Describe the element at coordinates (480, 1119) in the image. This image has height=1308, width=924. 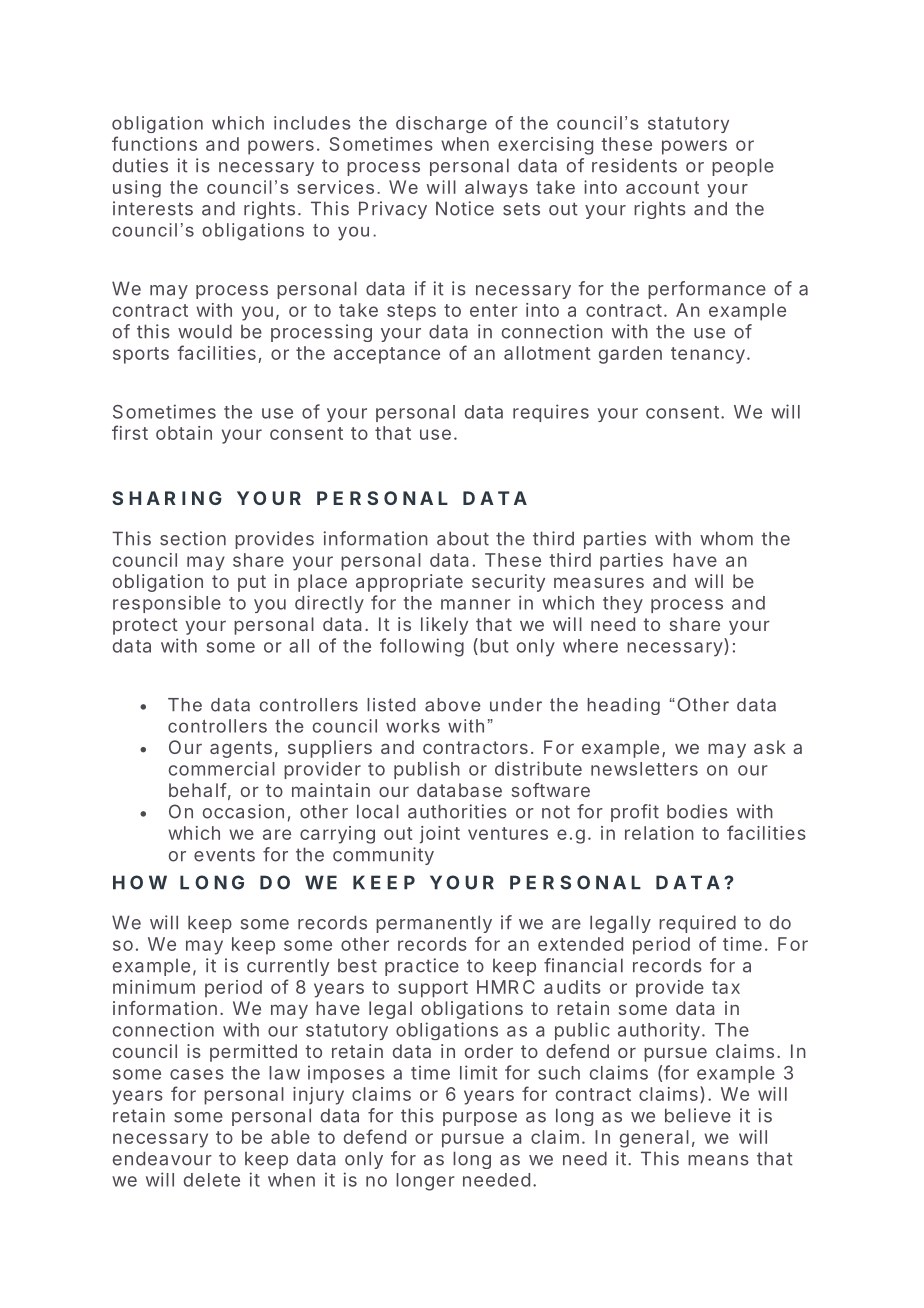
I see `purpose` at that location.
